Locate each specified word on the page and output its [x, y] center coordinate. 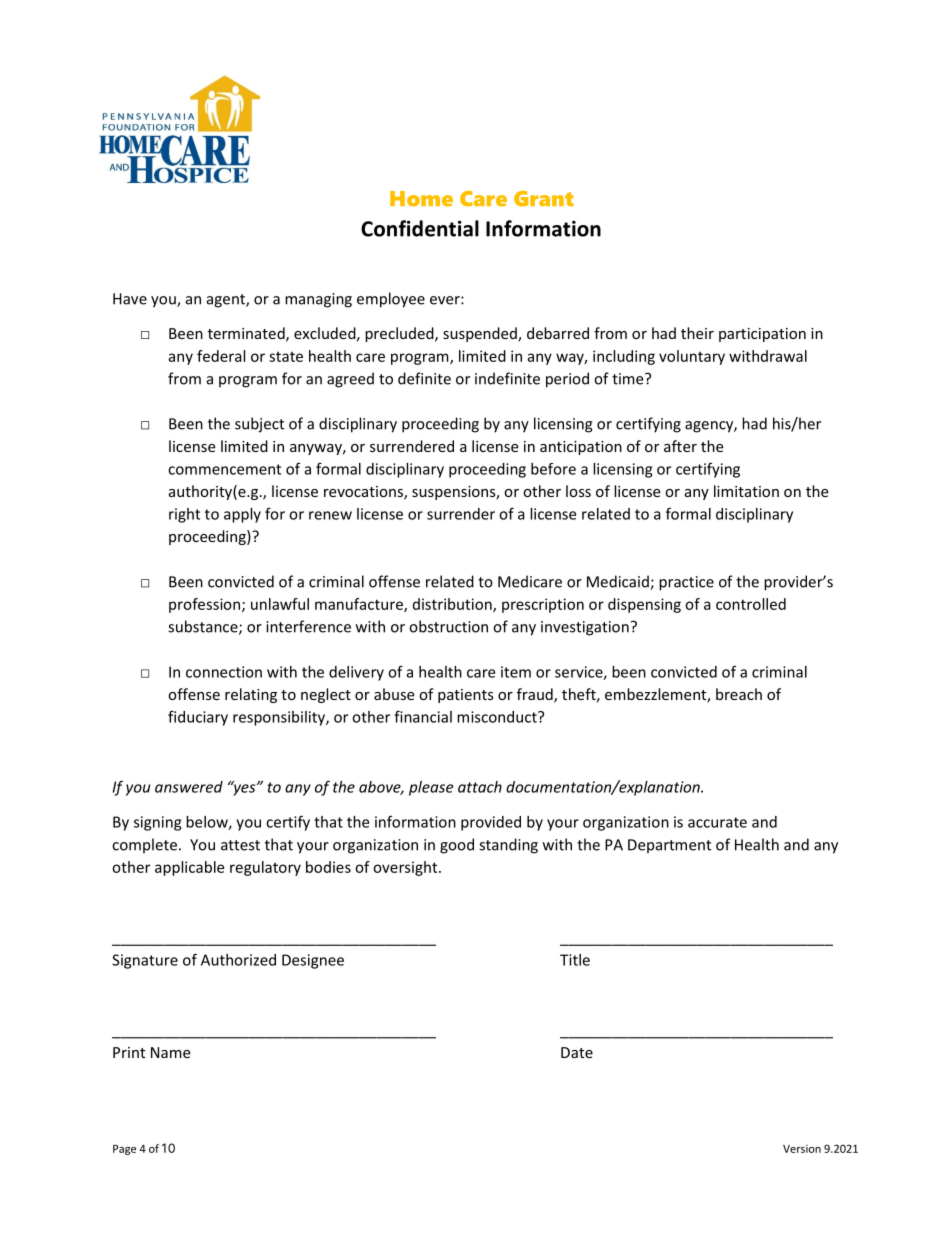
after [680, 446]
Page [124, 1150]
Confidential [420, 228]
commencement [224, 469]
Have [130, 299]
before [553, 469]
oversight [406, 868]
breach [739, 694]
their [697, 333]
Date [577, 1052]
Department [669, 846]
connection [224, 672]
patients [466, 696]
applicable [189, 868]
